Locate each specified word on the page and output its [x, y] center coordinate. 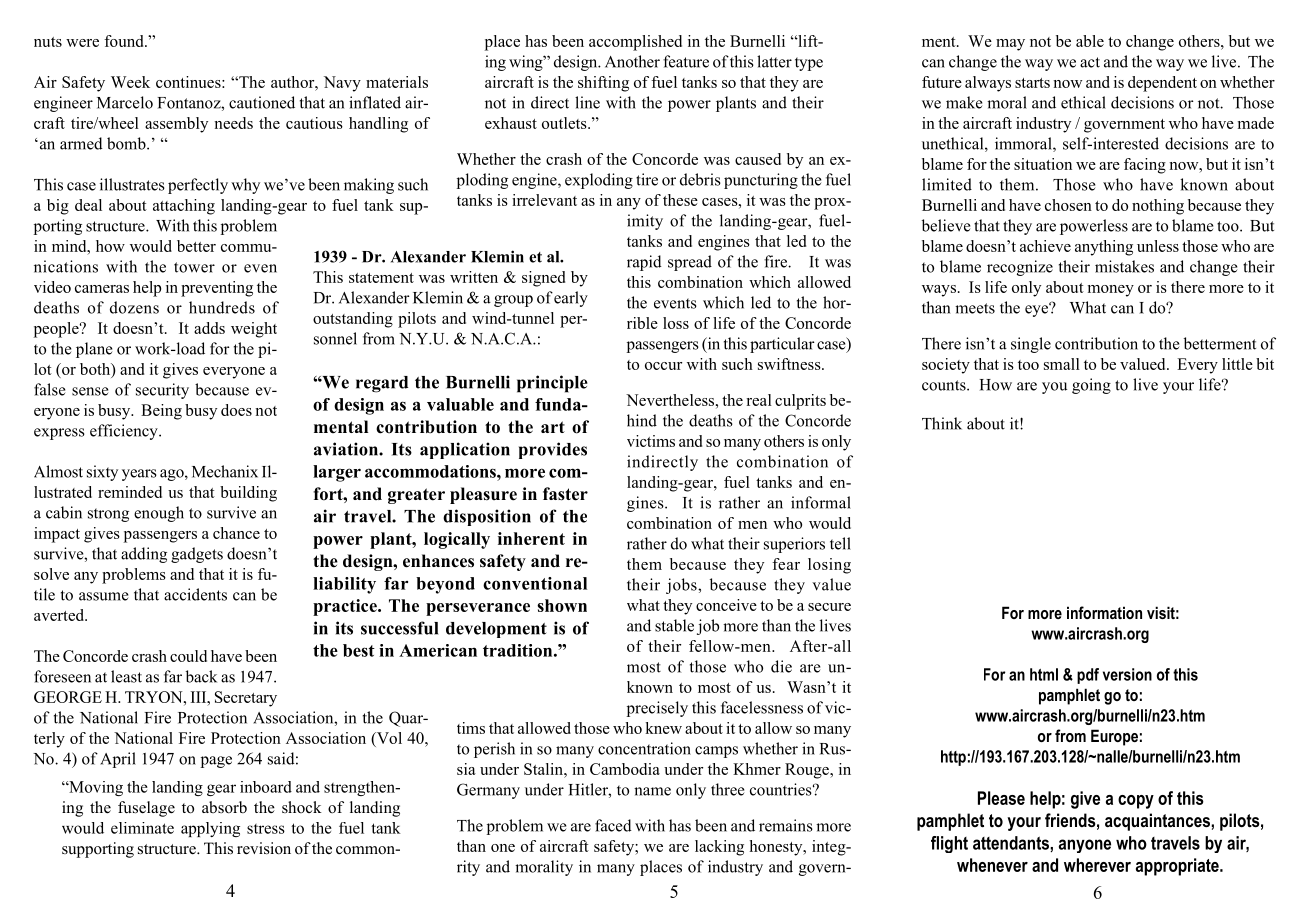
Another [632, 61]
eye [1037, 310]
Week [130, 82]
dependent [1162, 84]
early [571, 299]
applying [210, 829]
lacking [719, 848]
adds [209, 328]
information [1104, 612]
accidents [195, 594]
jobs [682, 586]
